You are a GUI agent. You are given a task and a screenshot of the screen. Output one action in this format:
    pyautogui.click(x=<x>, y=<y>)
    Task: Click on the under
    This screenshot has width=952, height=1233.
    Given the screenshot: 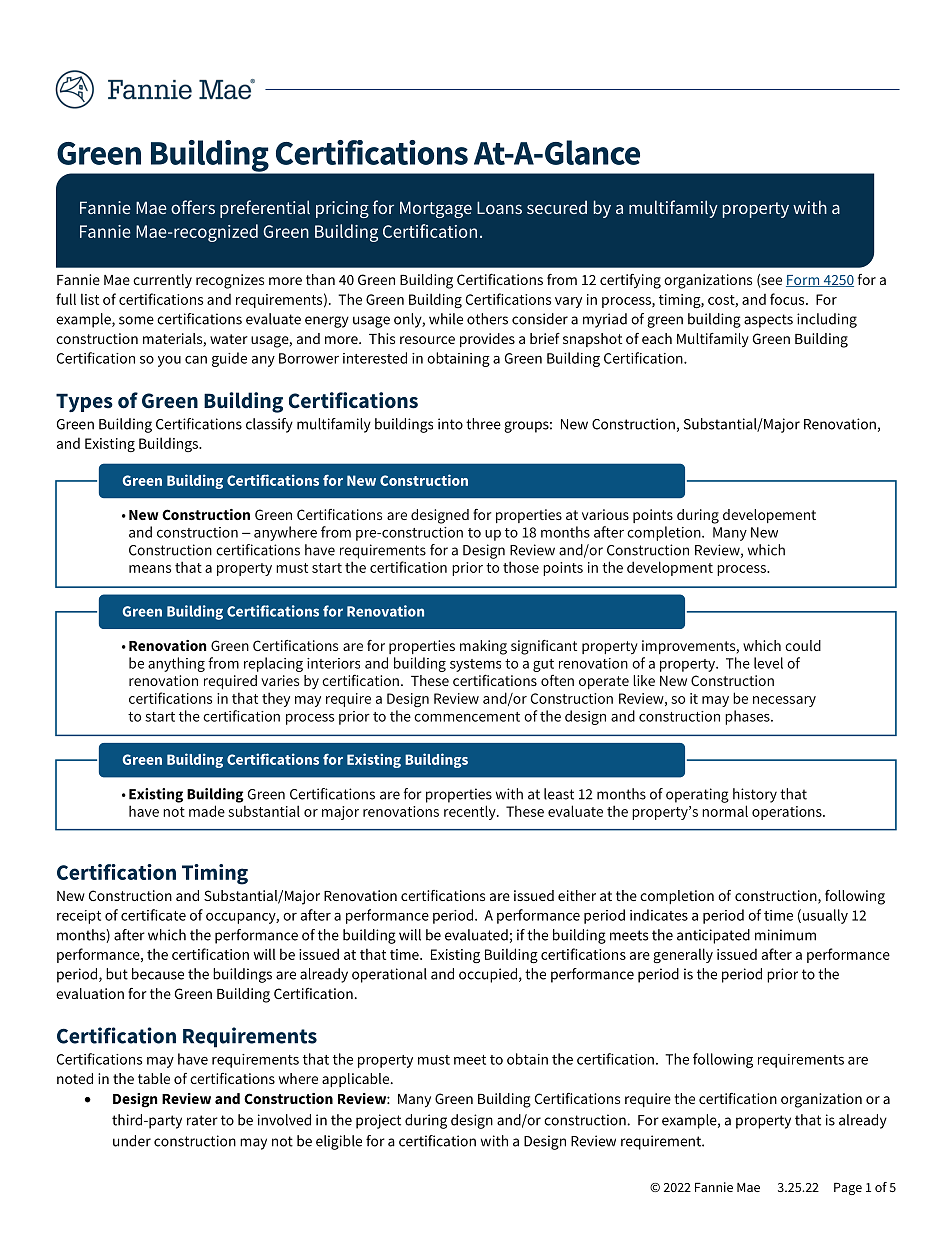 What is the action you would take?
    pyautogui.click(x=132, y=1141)
